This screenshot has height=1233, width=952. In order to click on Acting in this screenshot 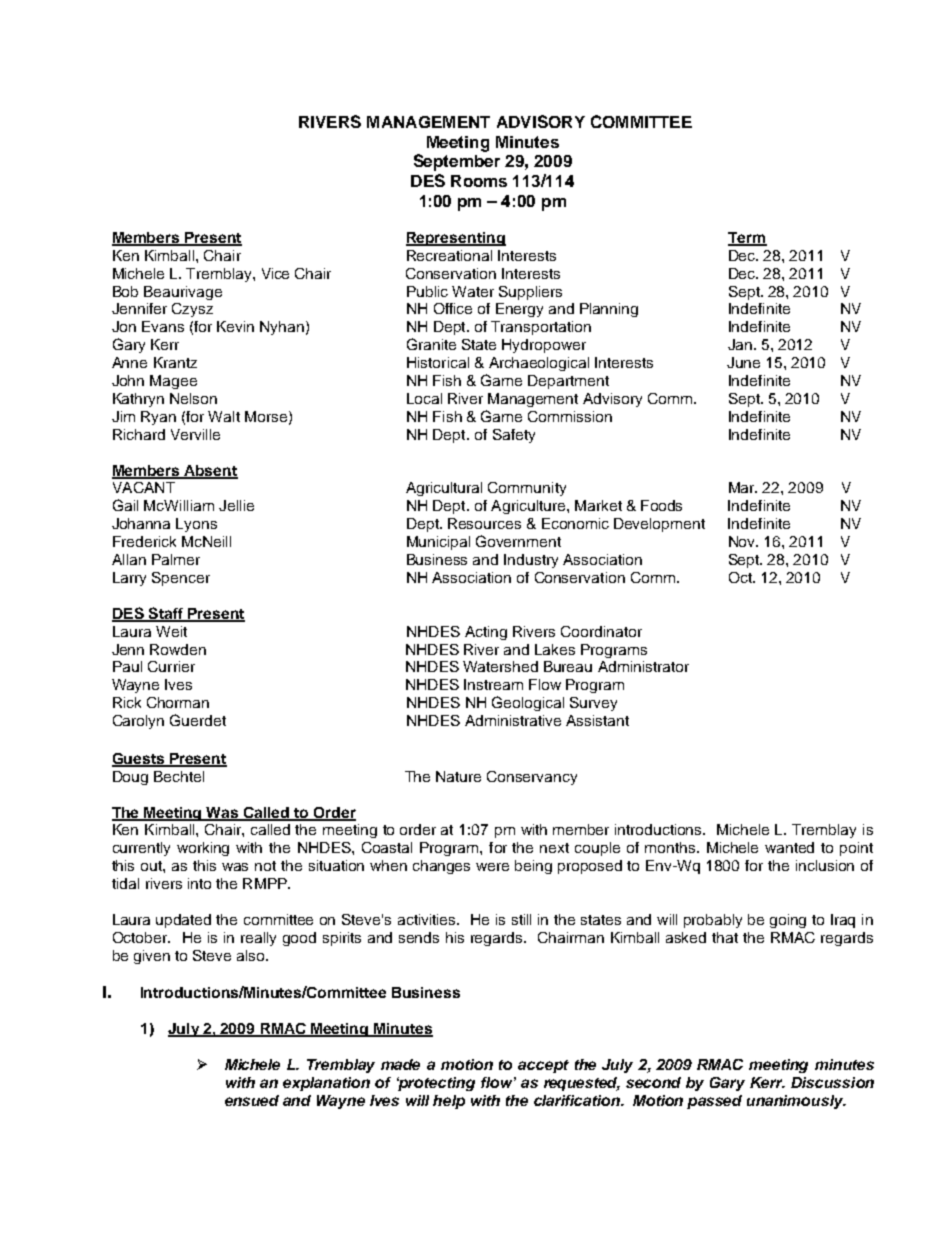, I will do `click(486, 633)`.
